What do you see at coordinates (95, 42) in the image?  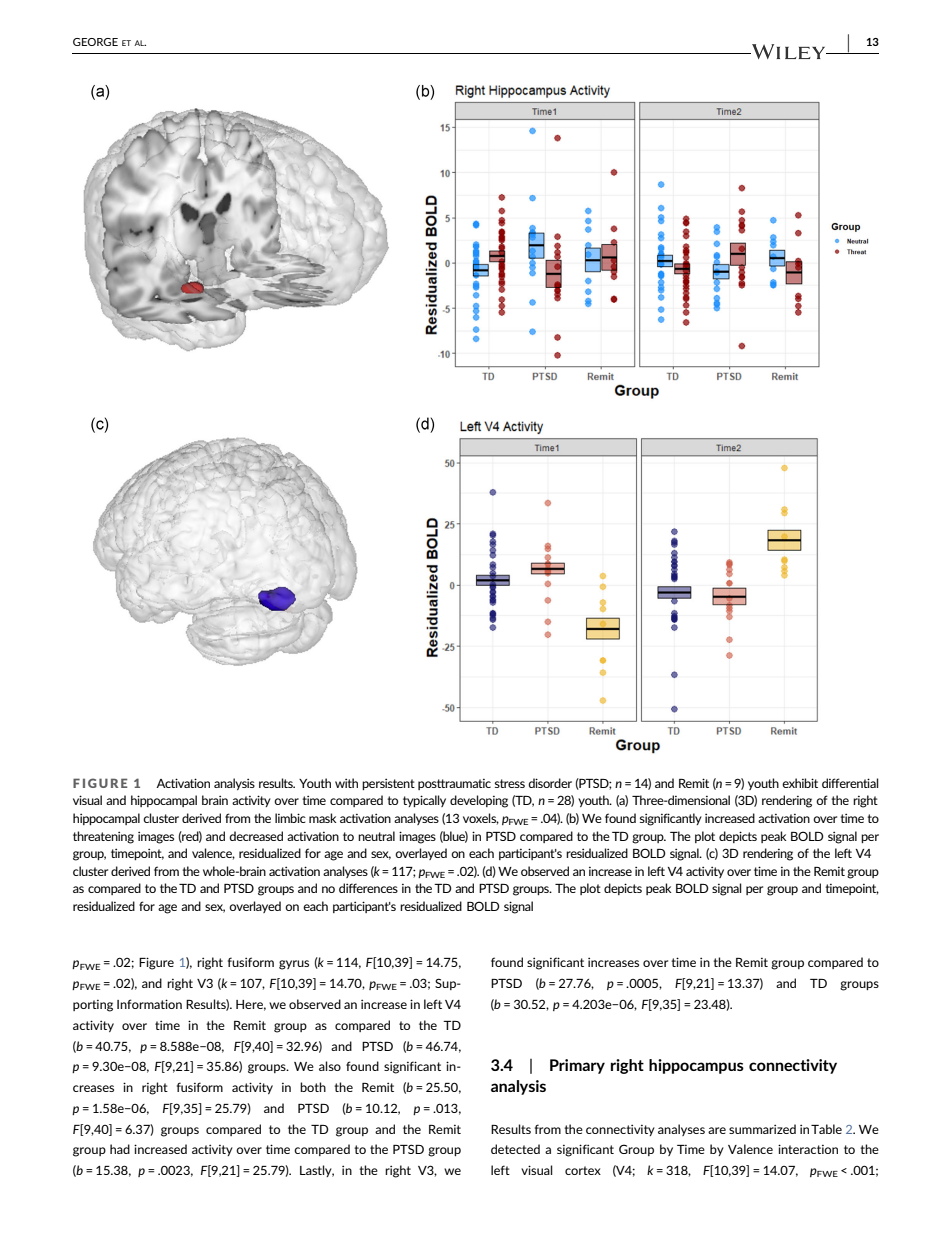 I see `GEORGE` at bounding box center [95, 42].
